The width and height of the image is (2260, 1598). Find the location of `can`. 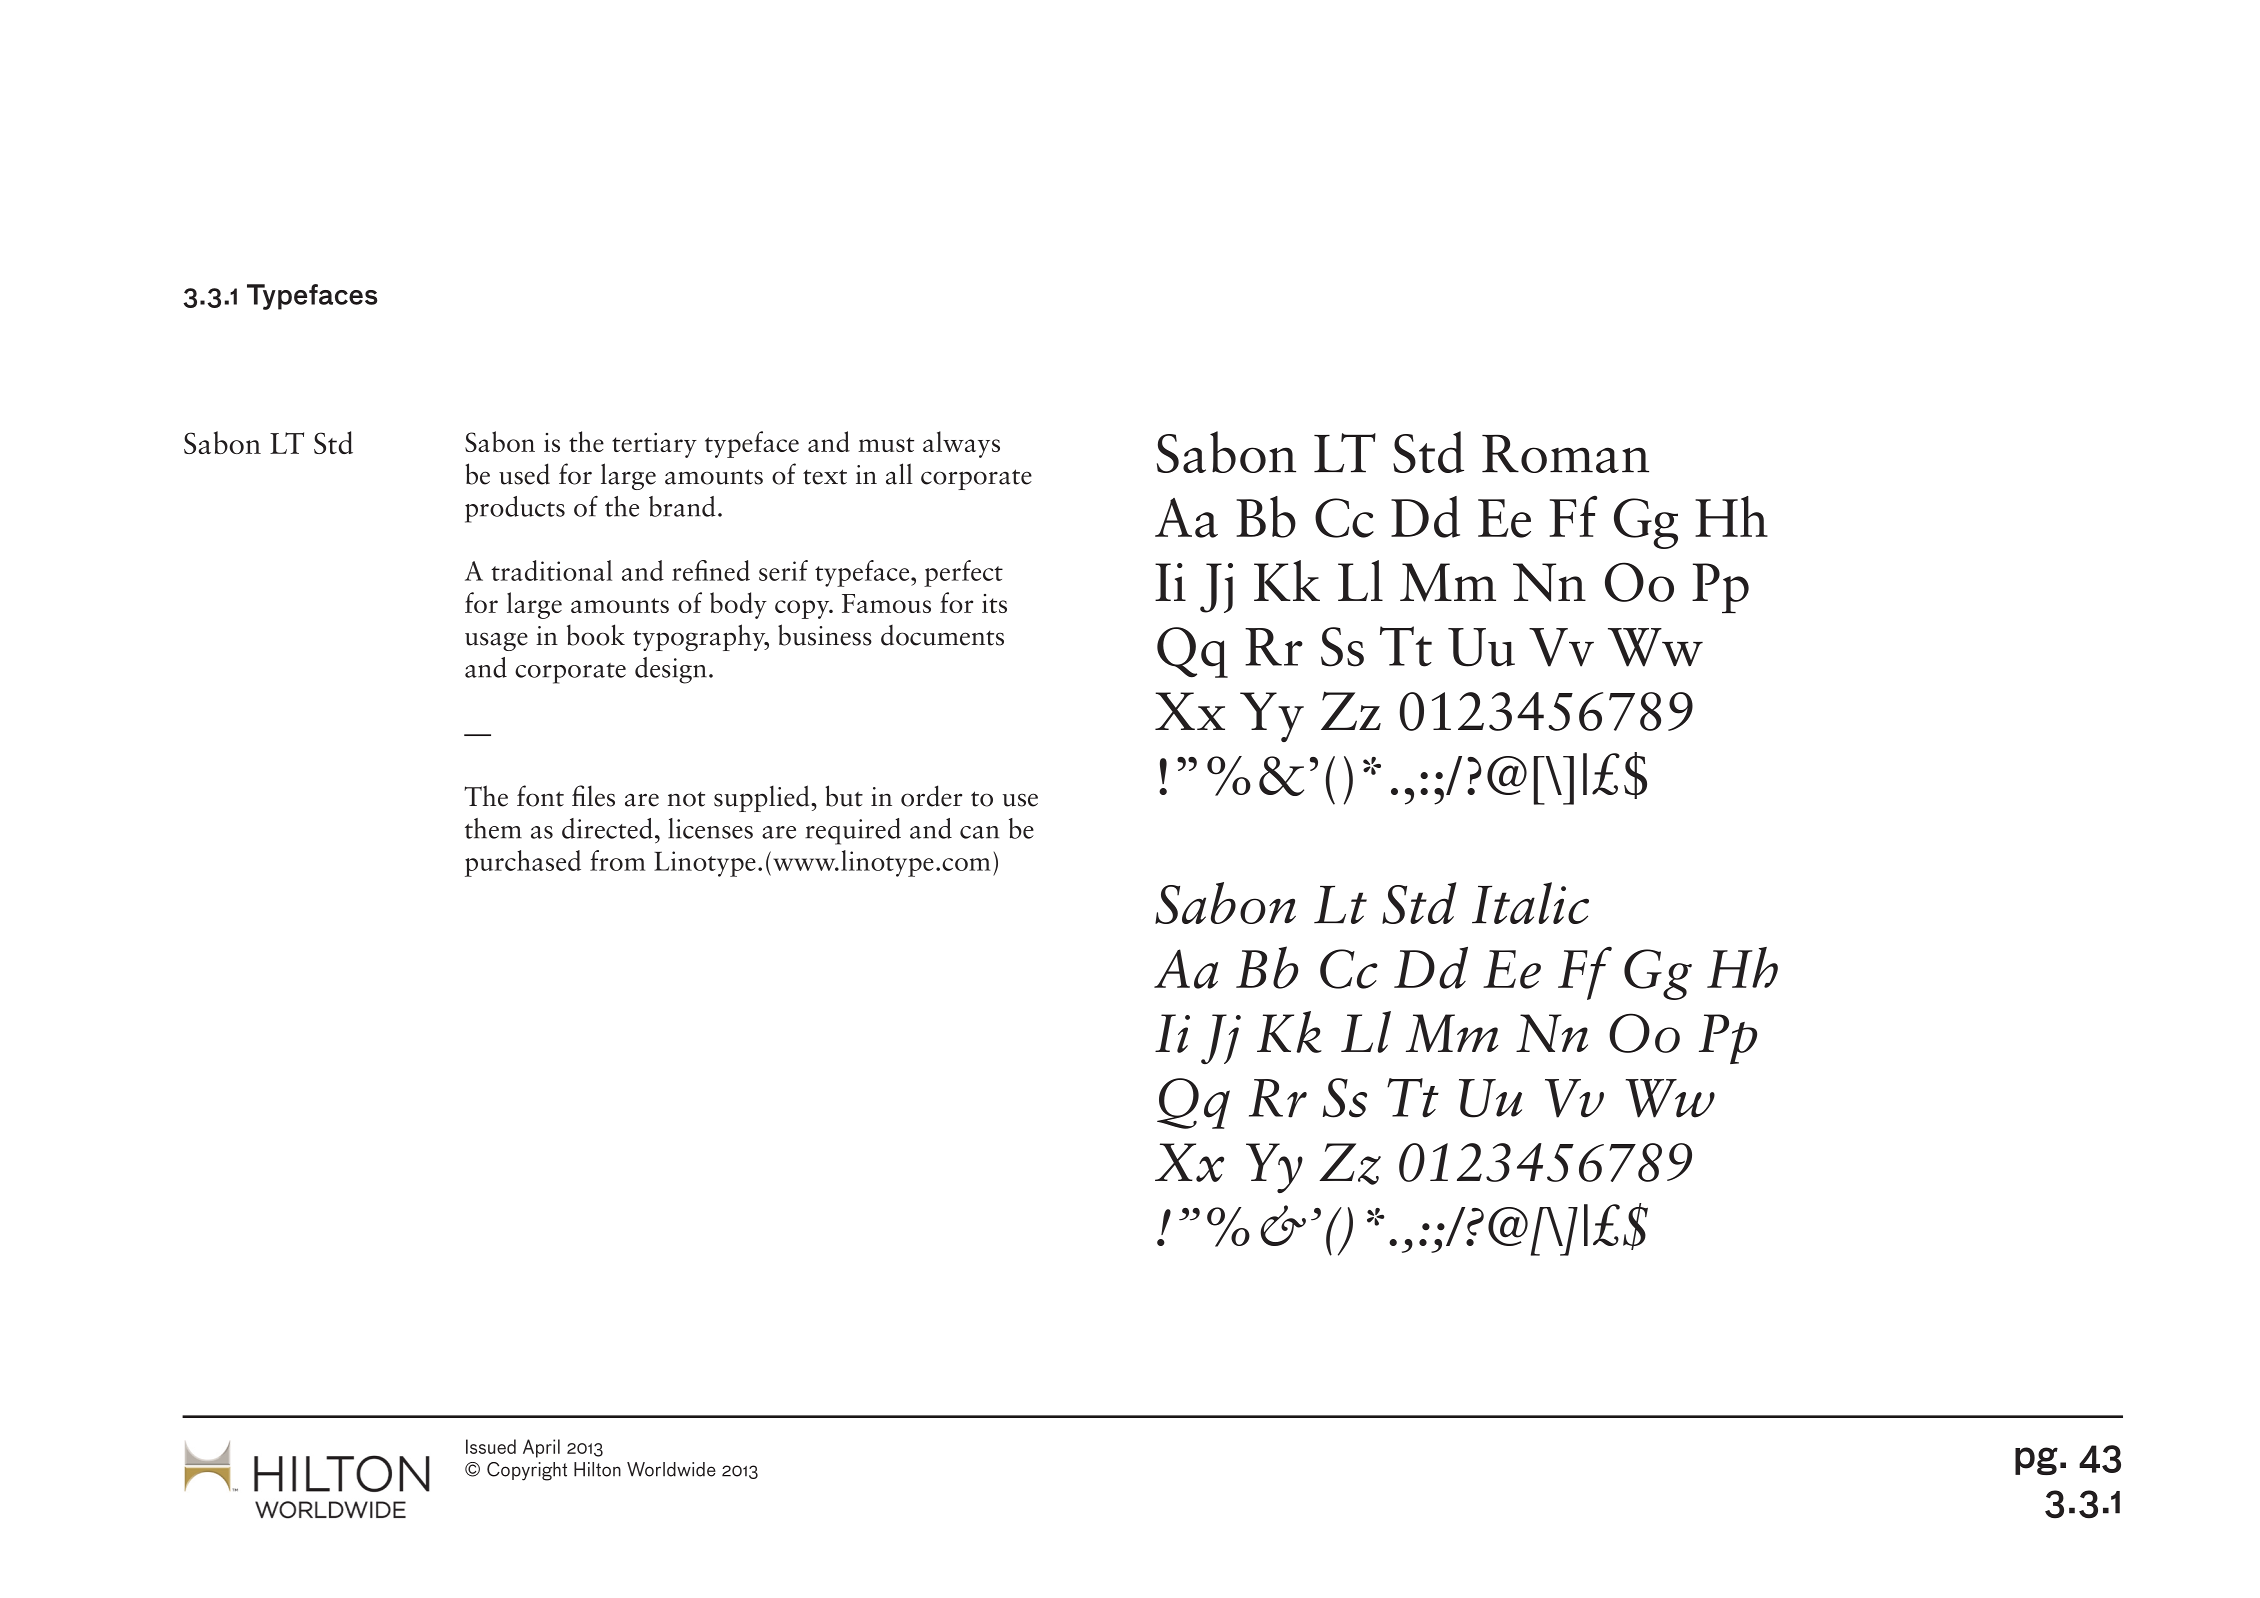

can is located at coordinates (979, 832).
